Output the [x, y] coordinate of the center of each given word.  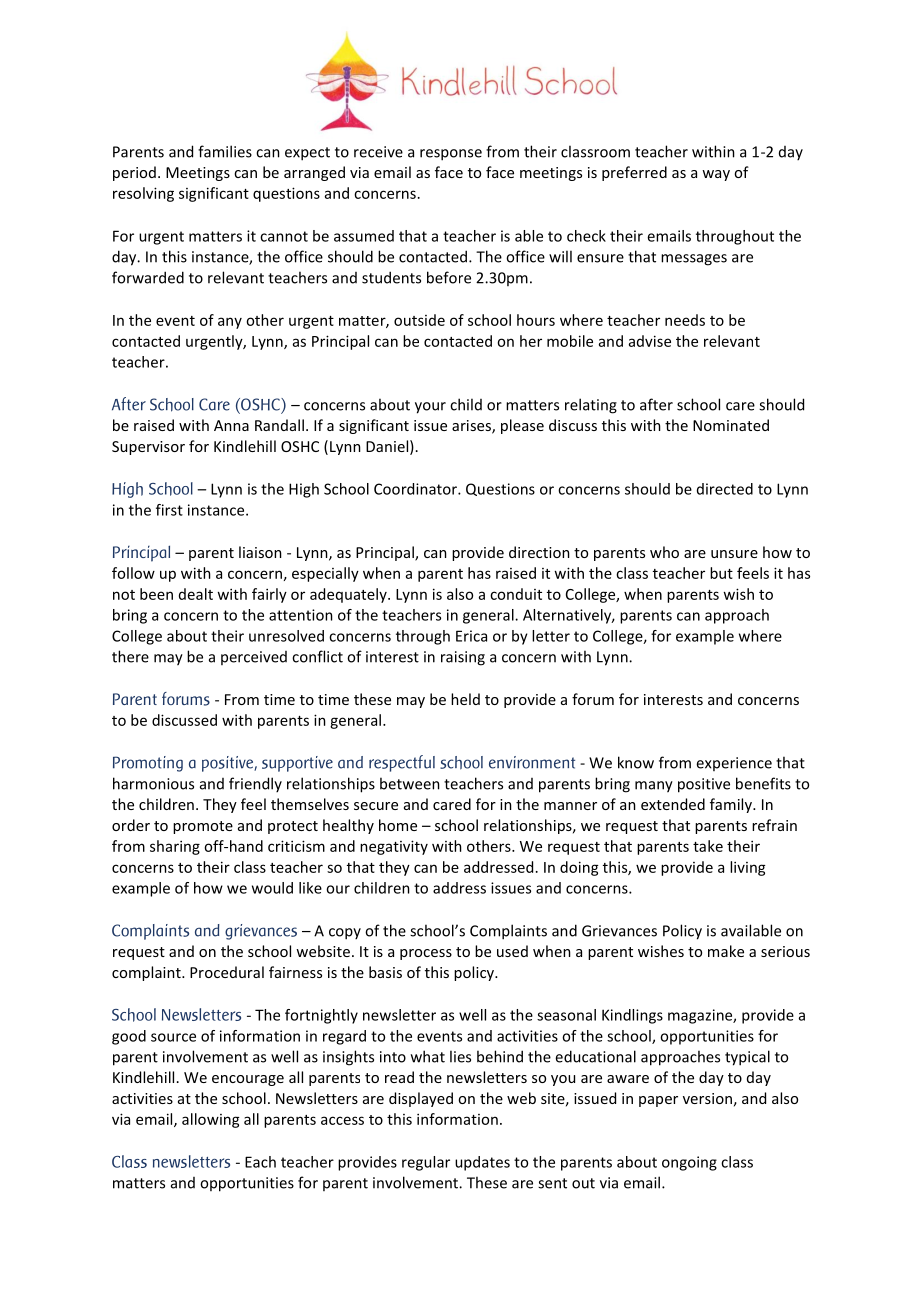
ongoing [689, 1163]
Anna [231, 425]
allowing [211, 1120]
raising [463, 658]
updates [482, 1163]
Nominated [731, 425]
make [726, 951]
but [721, 573]
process [426, 954]
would [272, 888]
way [716, 175]
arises [472, 427]
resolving [143, 194]
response [451, 155]
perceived [254, 658]
